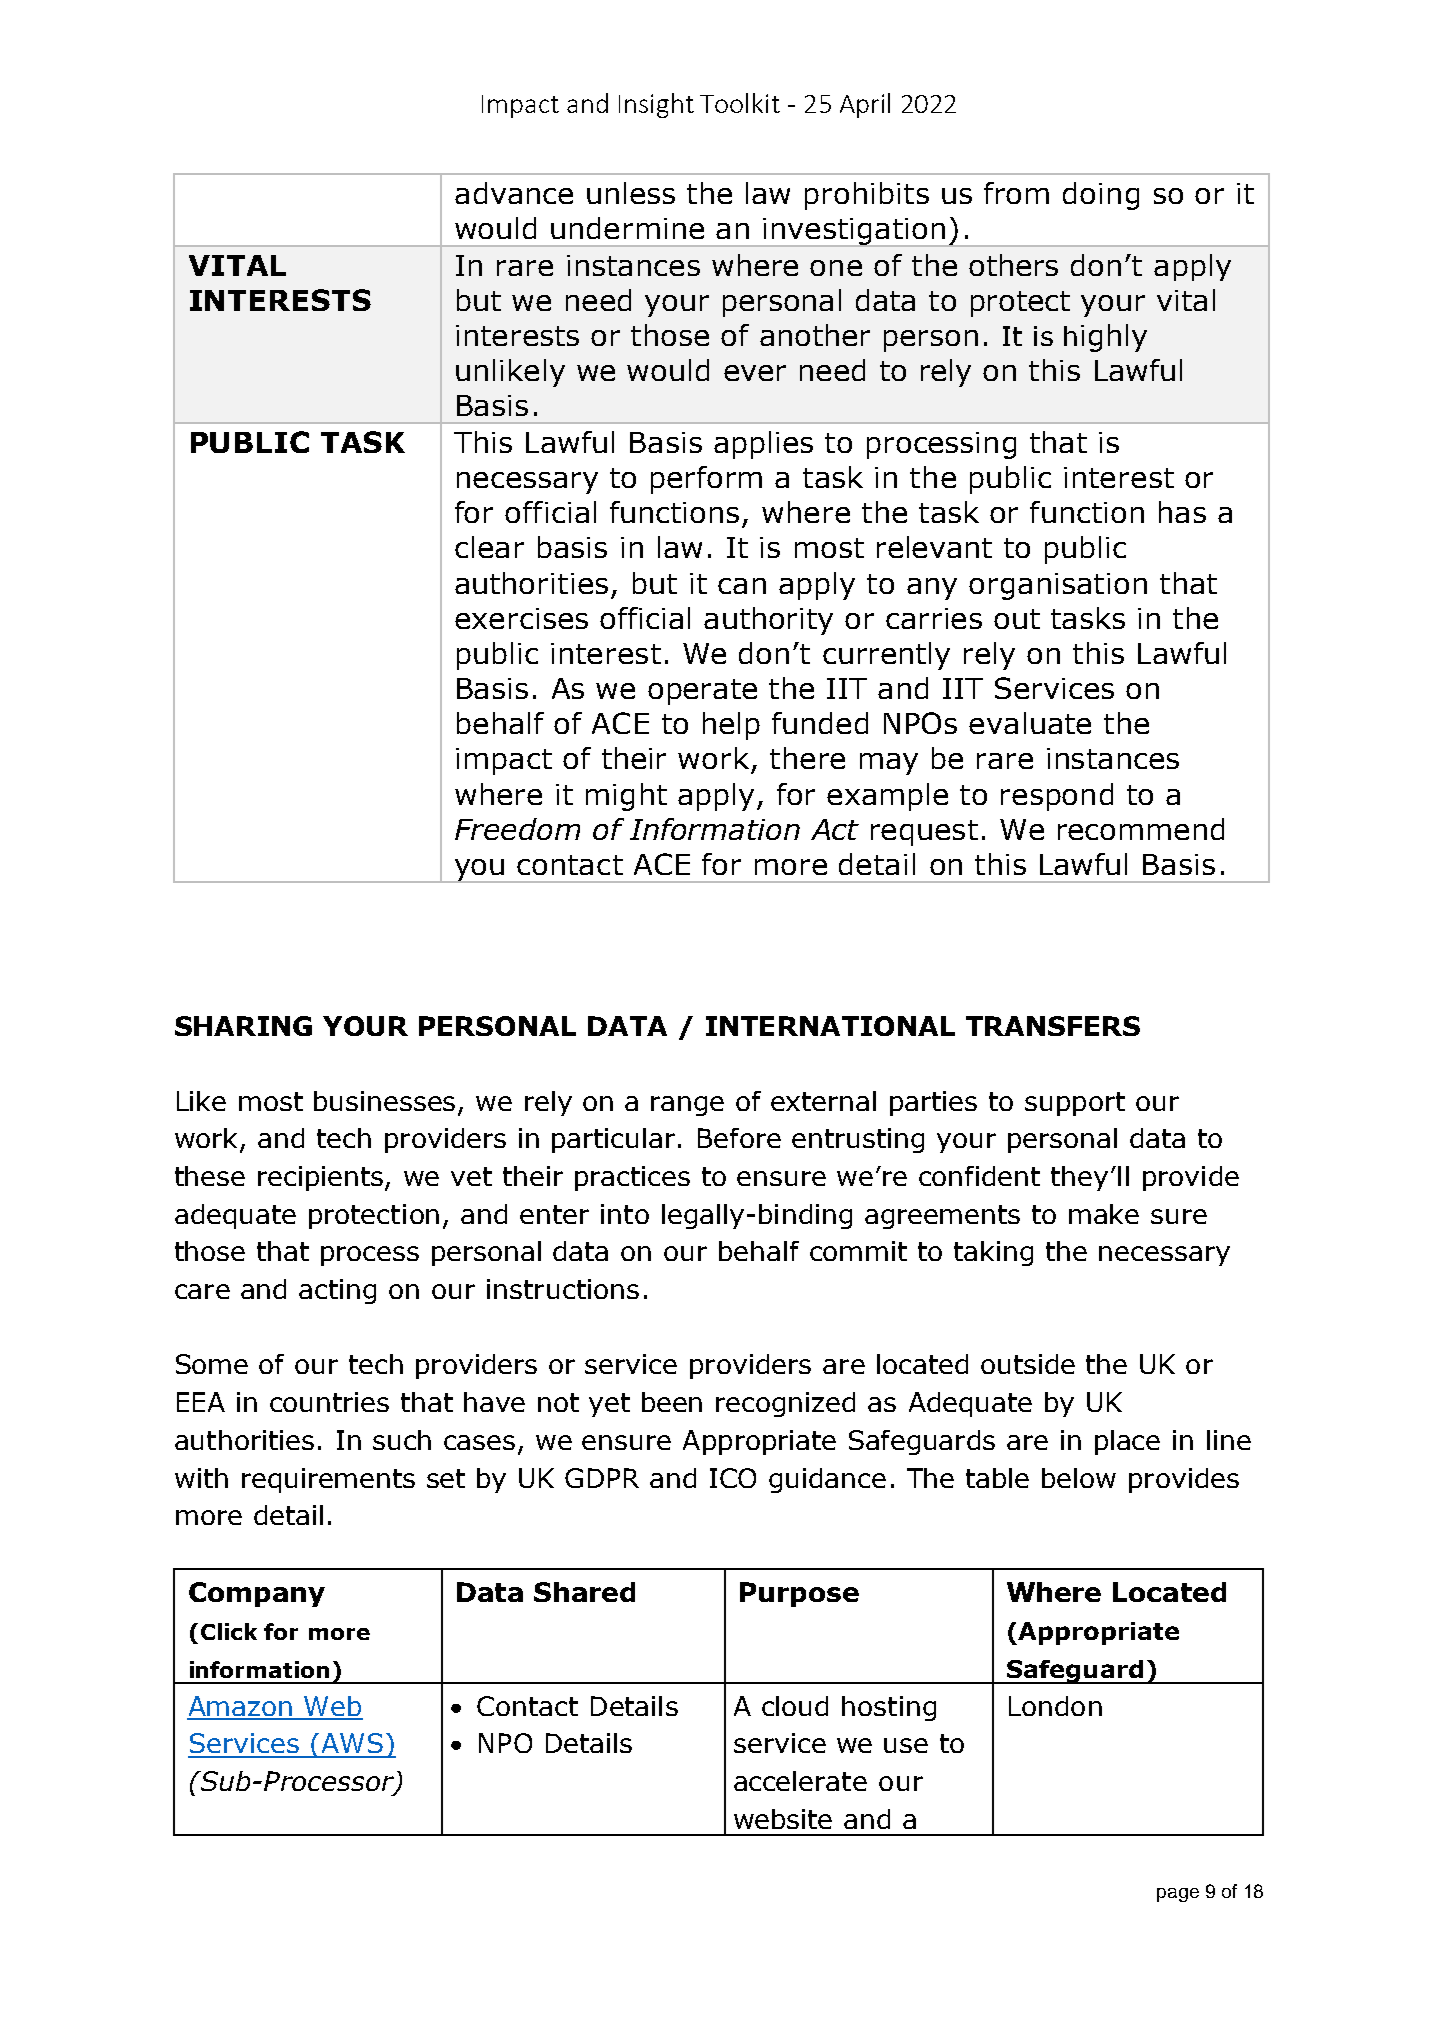 The image size is (1437, 2032). What do you see at coordinates (322, 1178) in the screenshot?
I see `recipients` at bounding box center [322, 1178].
